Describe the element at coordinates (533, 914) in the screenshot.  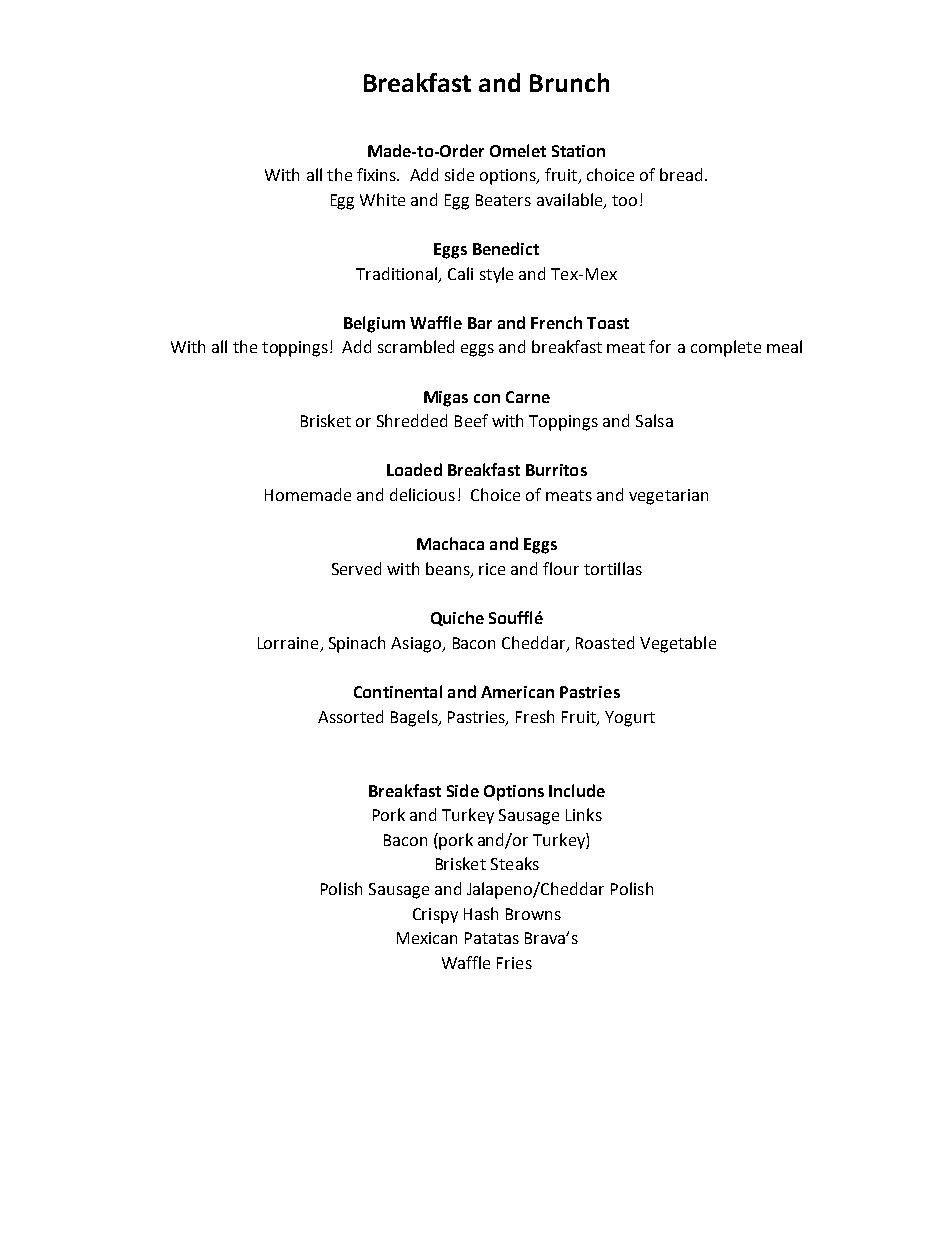
I see `Browns` at that location.
